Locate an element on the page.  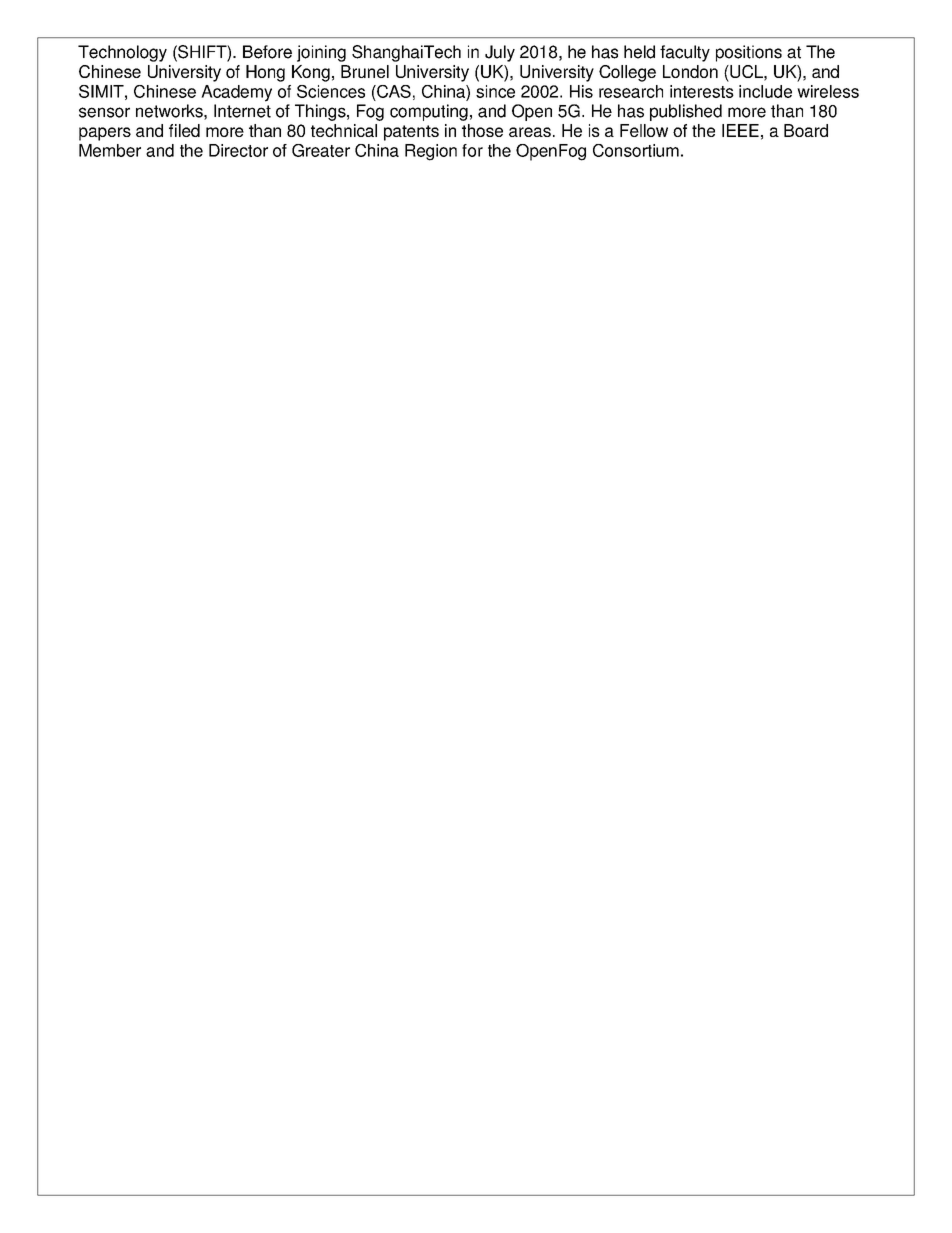
Brunel is located at coordinates (365, 71).
